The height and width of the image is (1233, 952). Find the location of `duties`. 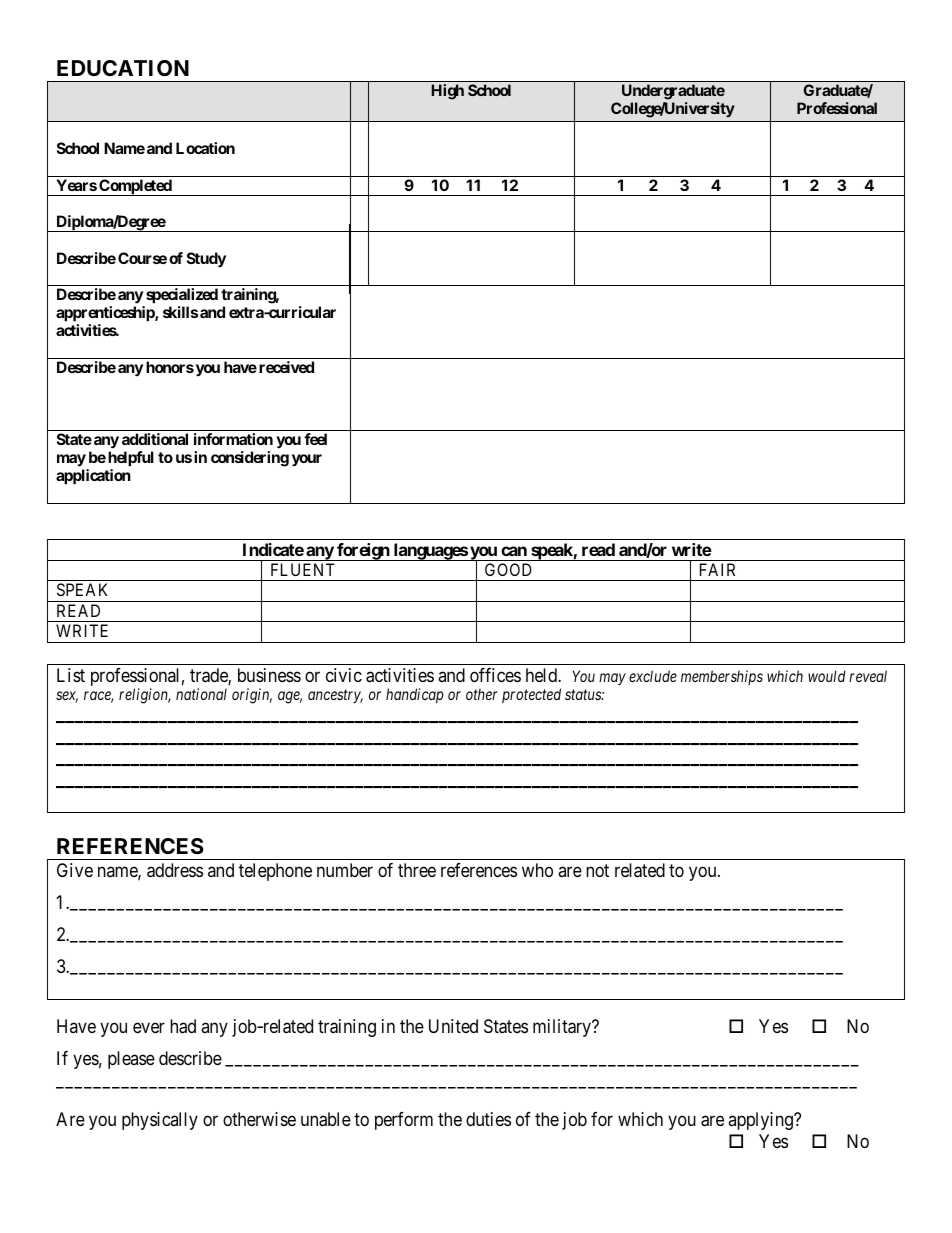

duties is located at coordinates (488, 1119).
